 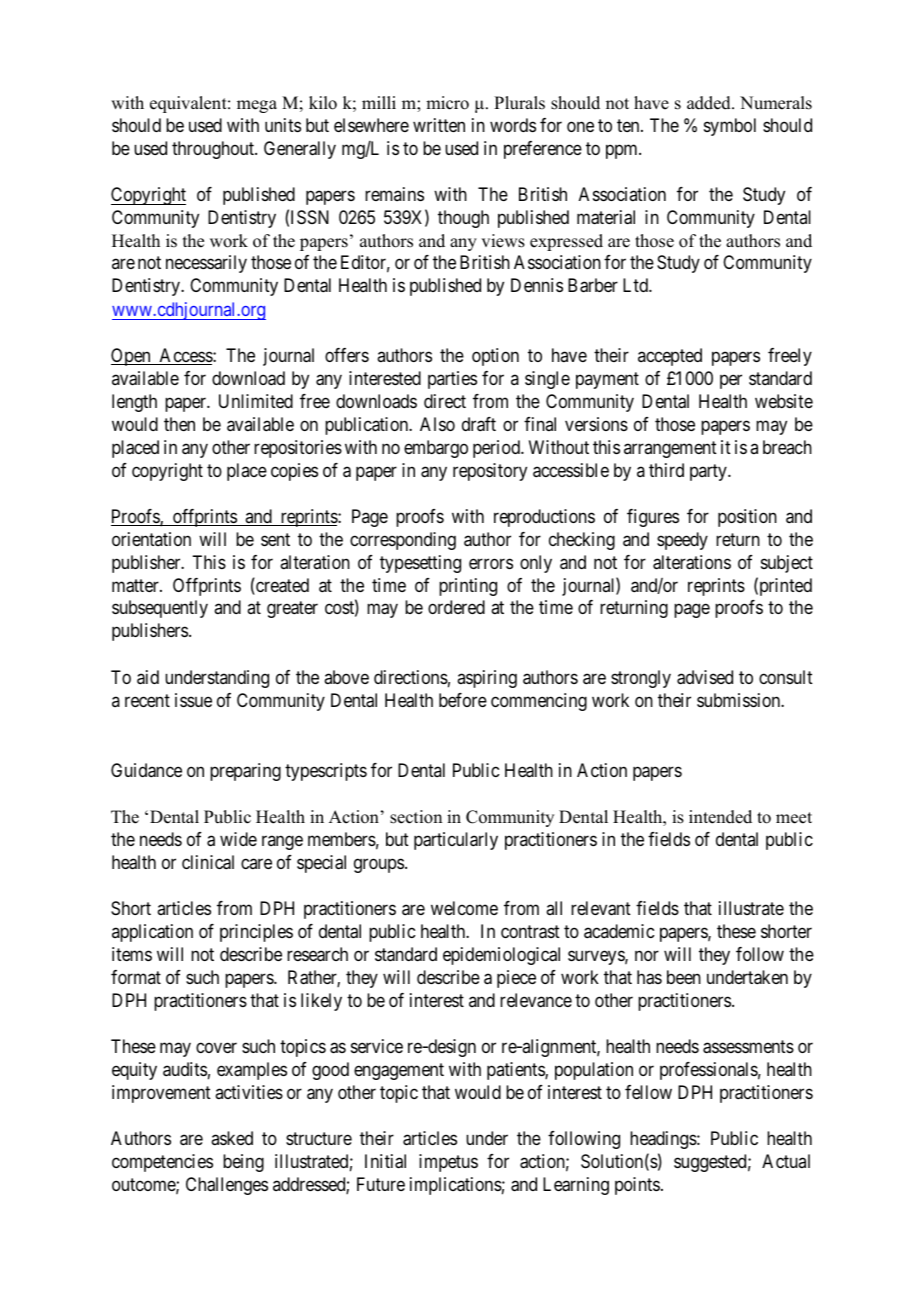 What do you see at coordinates (232, 1138) in the page?
I see `asked` at bounding box center [232, 1138].
